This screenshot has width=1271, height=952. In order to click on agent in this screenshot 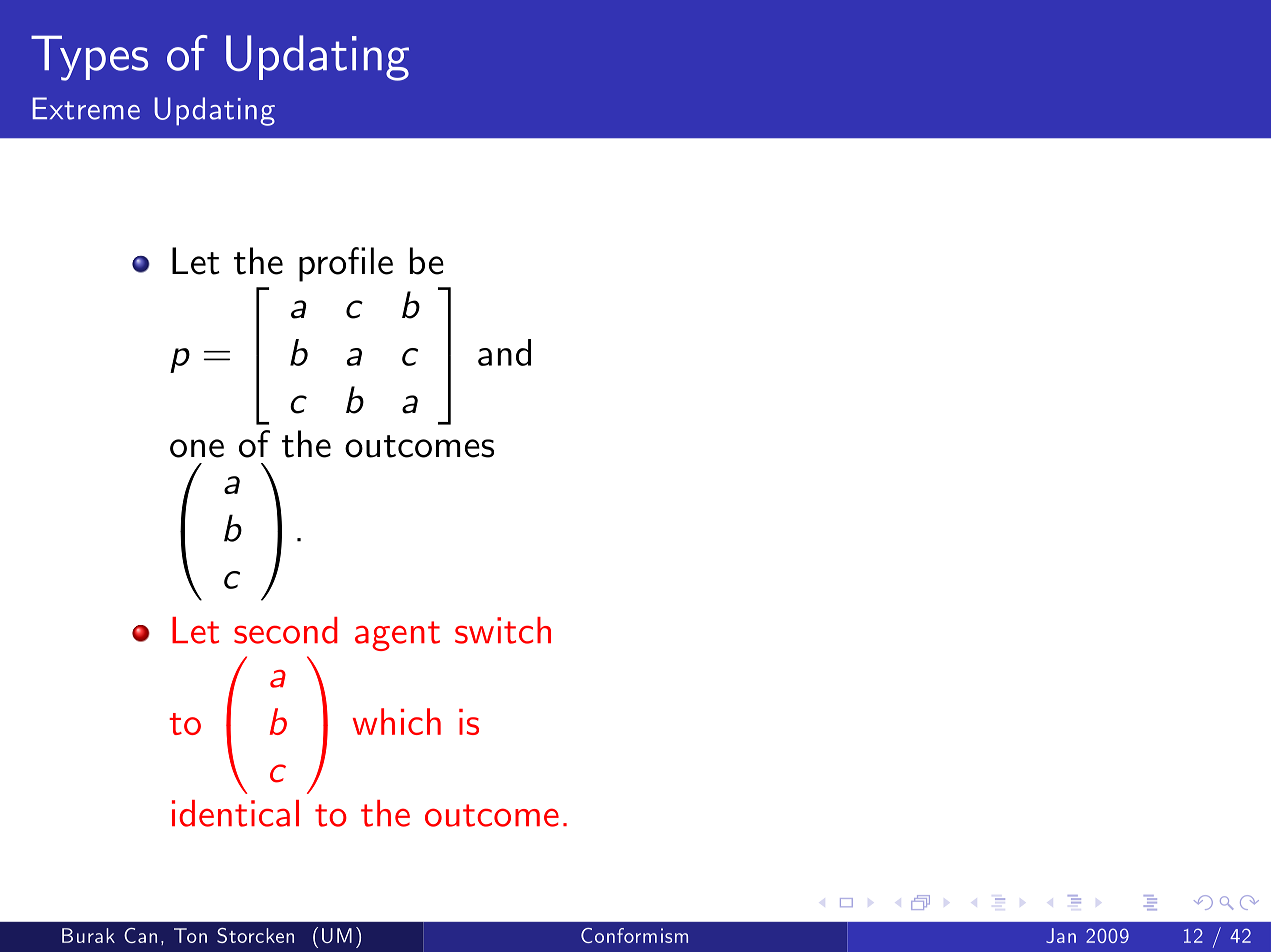, I will do `click(397, 636)`.
